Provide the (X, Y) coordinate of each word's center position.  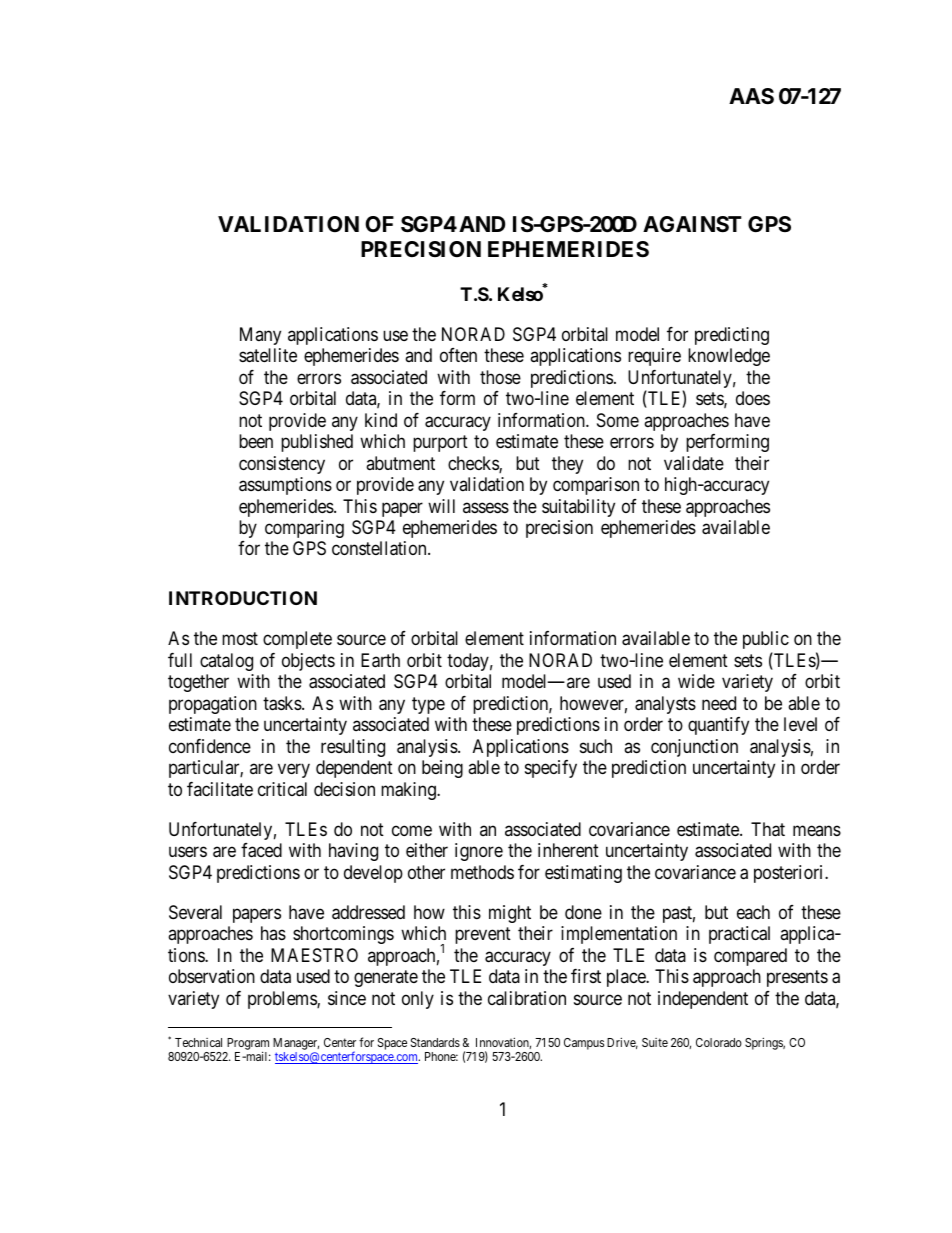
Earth (380, 660)
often (458, 355)
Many (260, 336)
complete (297, 640)
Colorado (719, 1042)
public (766, 640)
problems (283, 1000)
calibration (527, 998)
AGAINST (692, 224)
